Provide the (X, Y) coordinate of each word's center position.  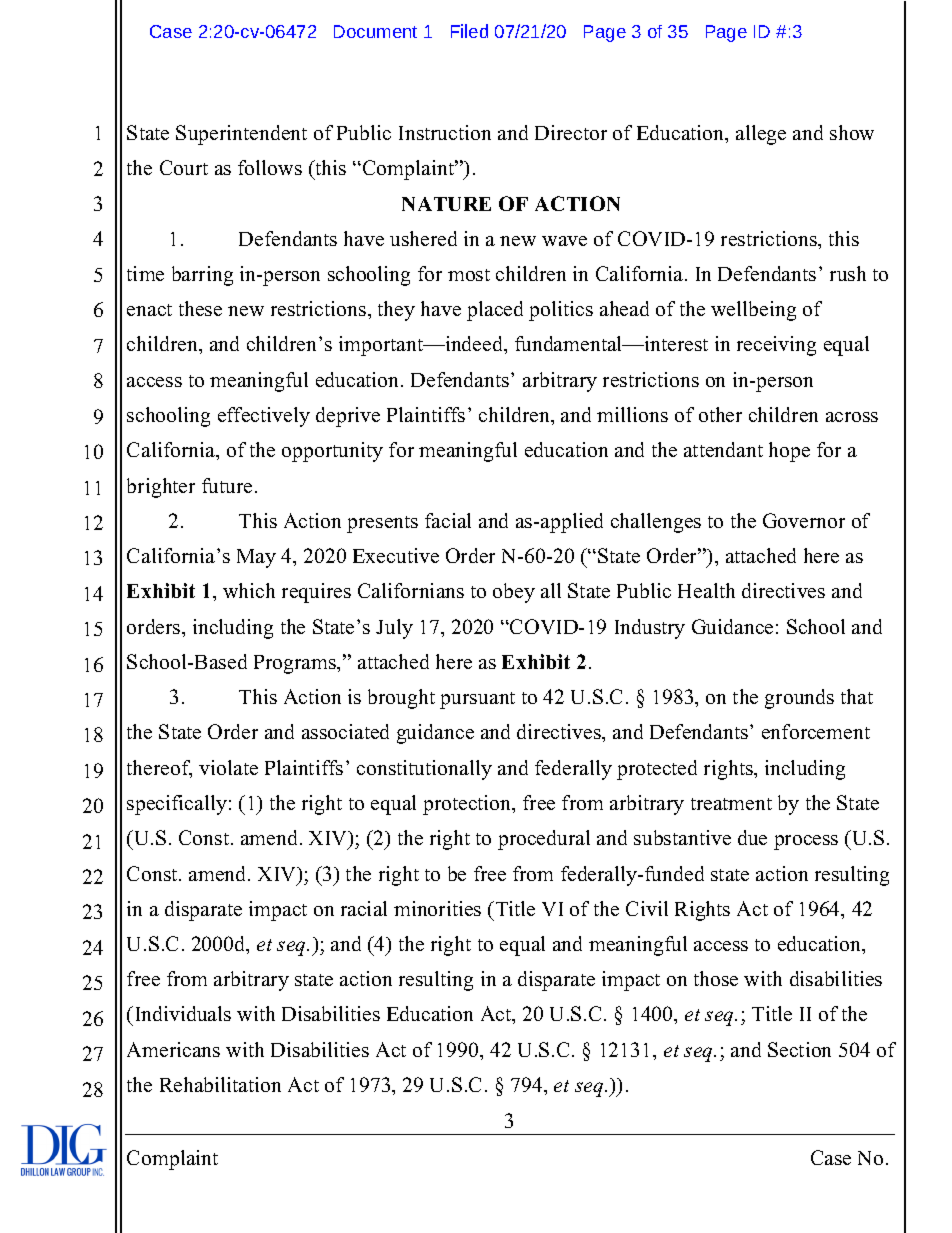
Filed (469, 31)
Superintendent (241, 135)
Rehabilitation (220, 1084)
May (256, 558)
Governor (804, 520)
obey (514, 593)
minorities (437, 908)
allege (761, 135)
